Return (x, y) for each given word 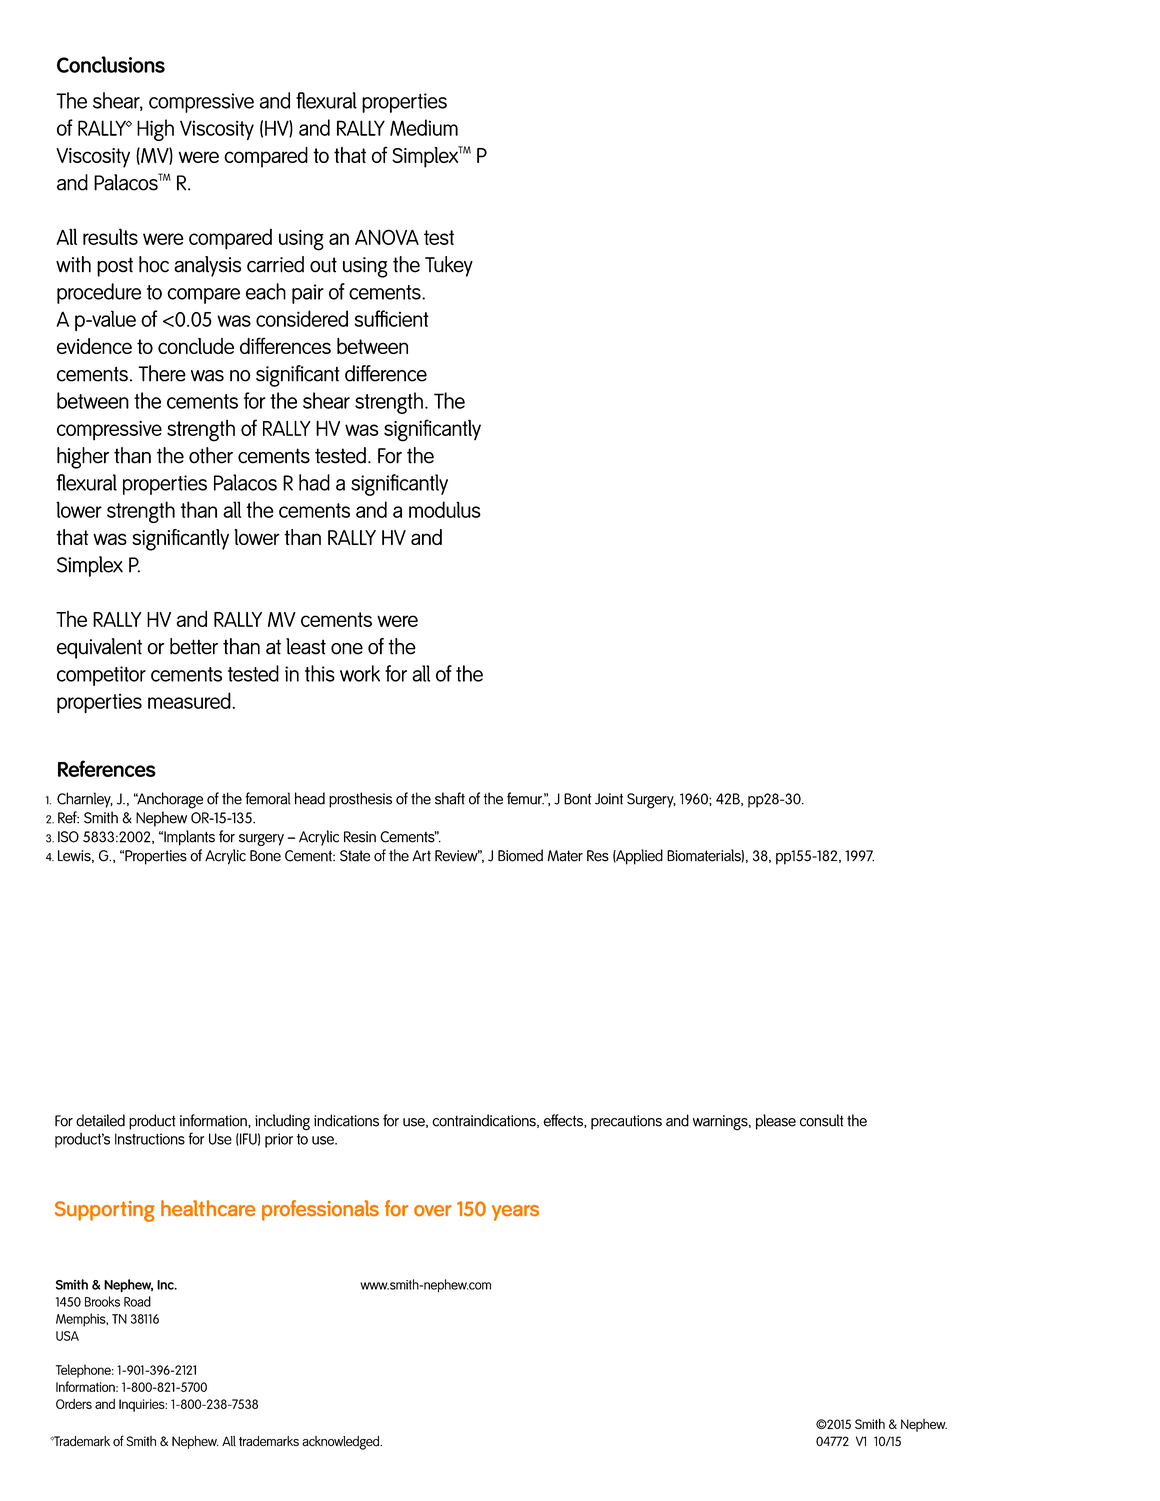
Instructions (150, 1139)
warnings (721, 1123)
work (360, 673)
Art (421, 856)
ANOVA (387, 237)
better (194, 646)
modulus (445, 509)
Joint (609, 799)
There (162, 373)
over (433, 1211)
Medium (424, 127)
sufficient (391, 318)
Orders (74, 1404)
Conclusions (111, 64)
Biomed (520, 855)
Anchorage (169, 800)
